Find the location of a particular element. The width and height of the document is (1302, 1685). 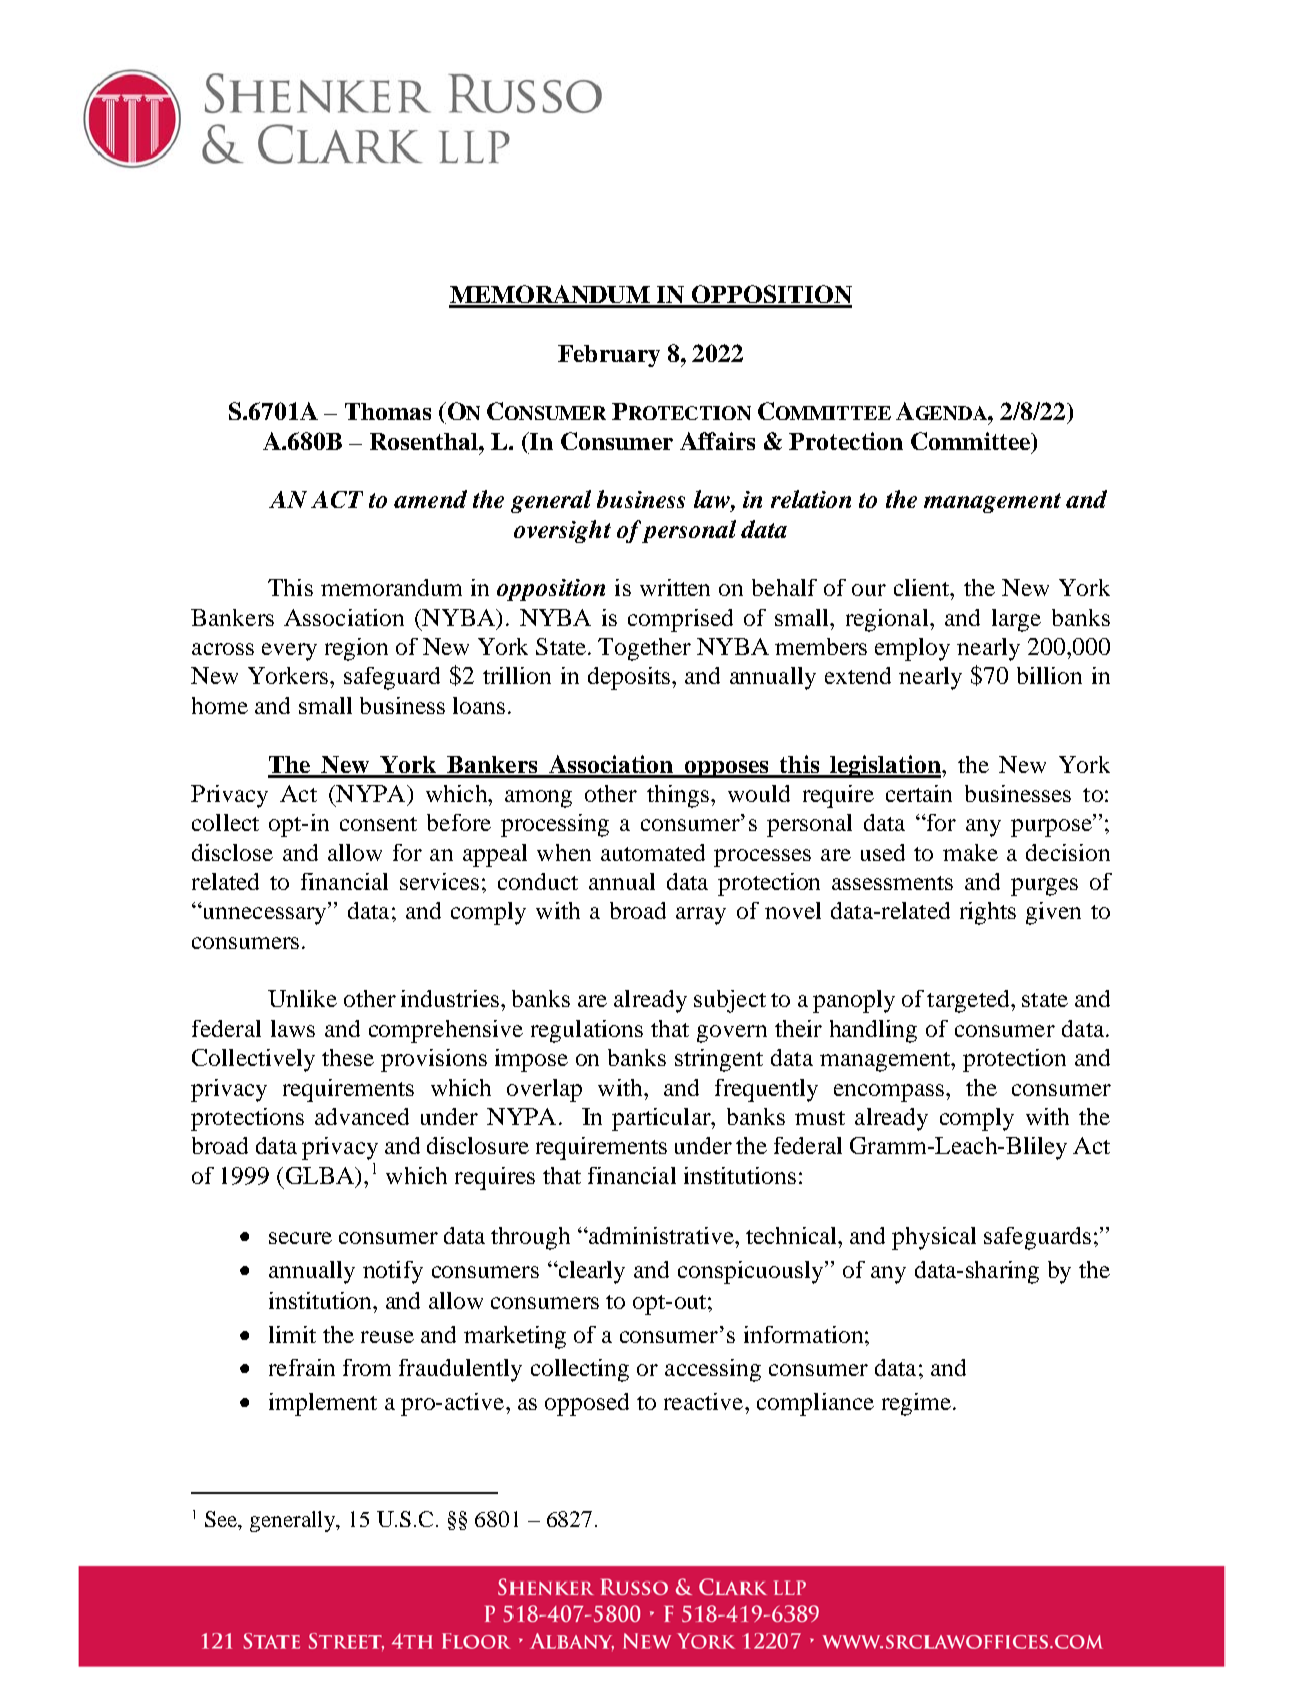

See is located at coordinates (222, 1519).
